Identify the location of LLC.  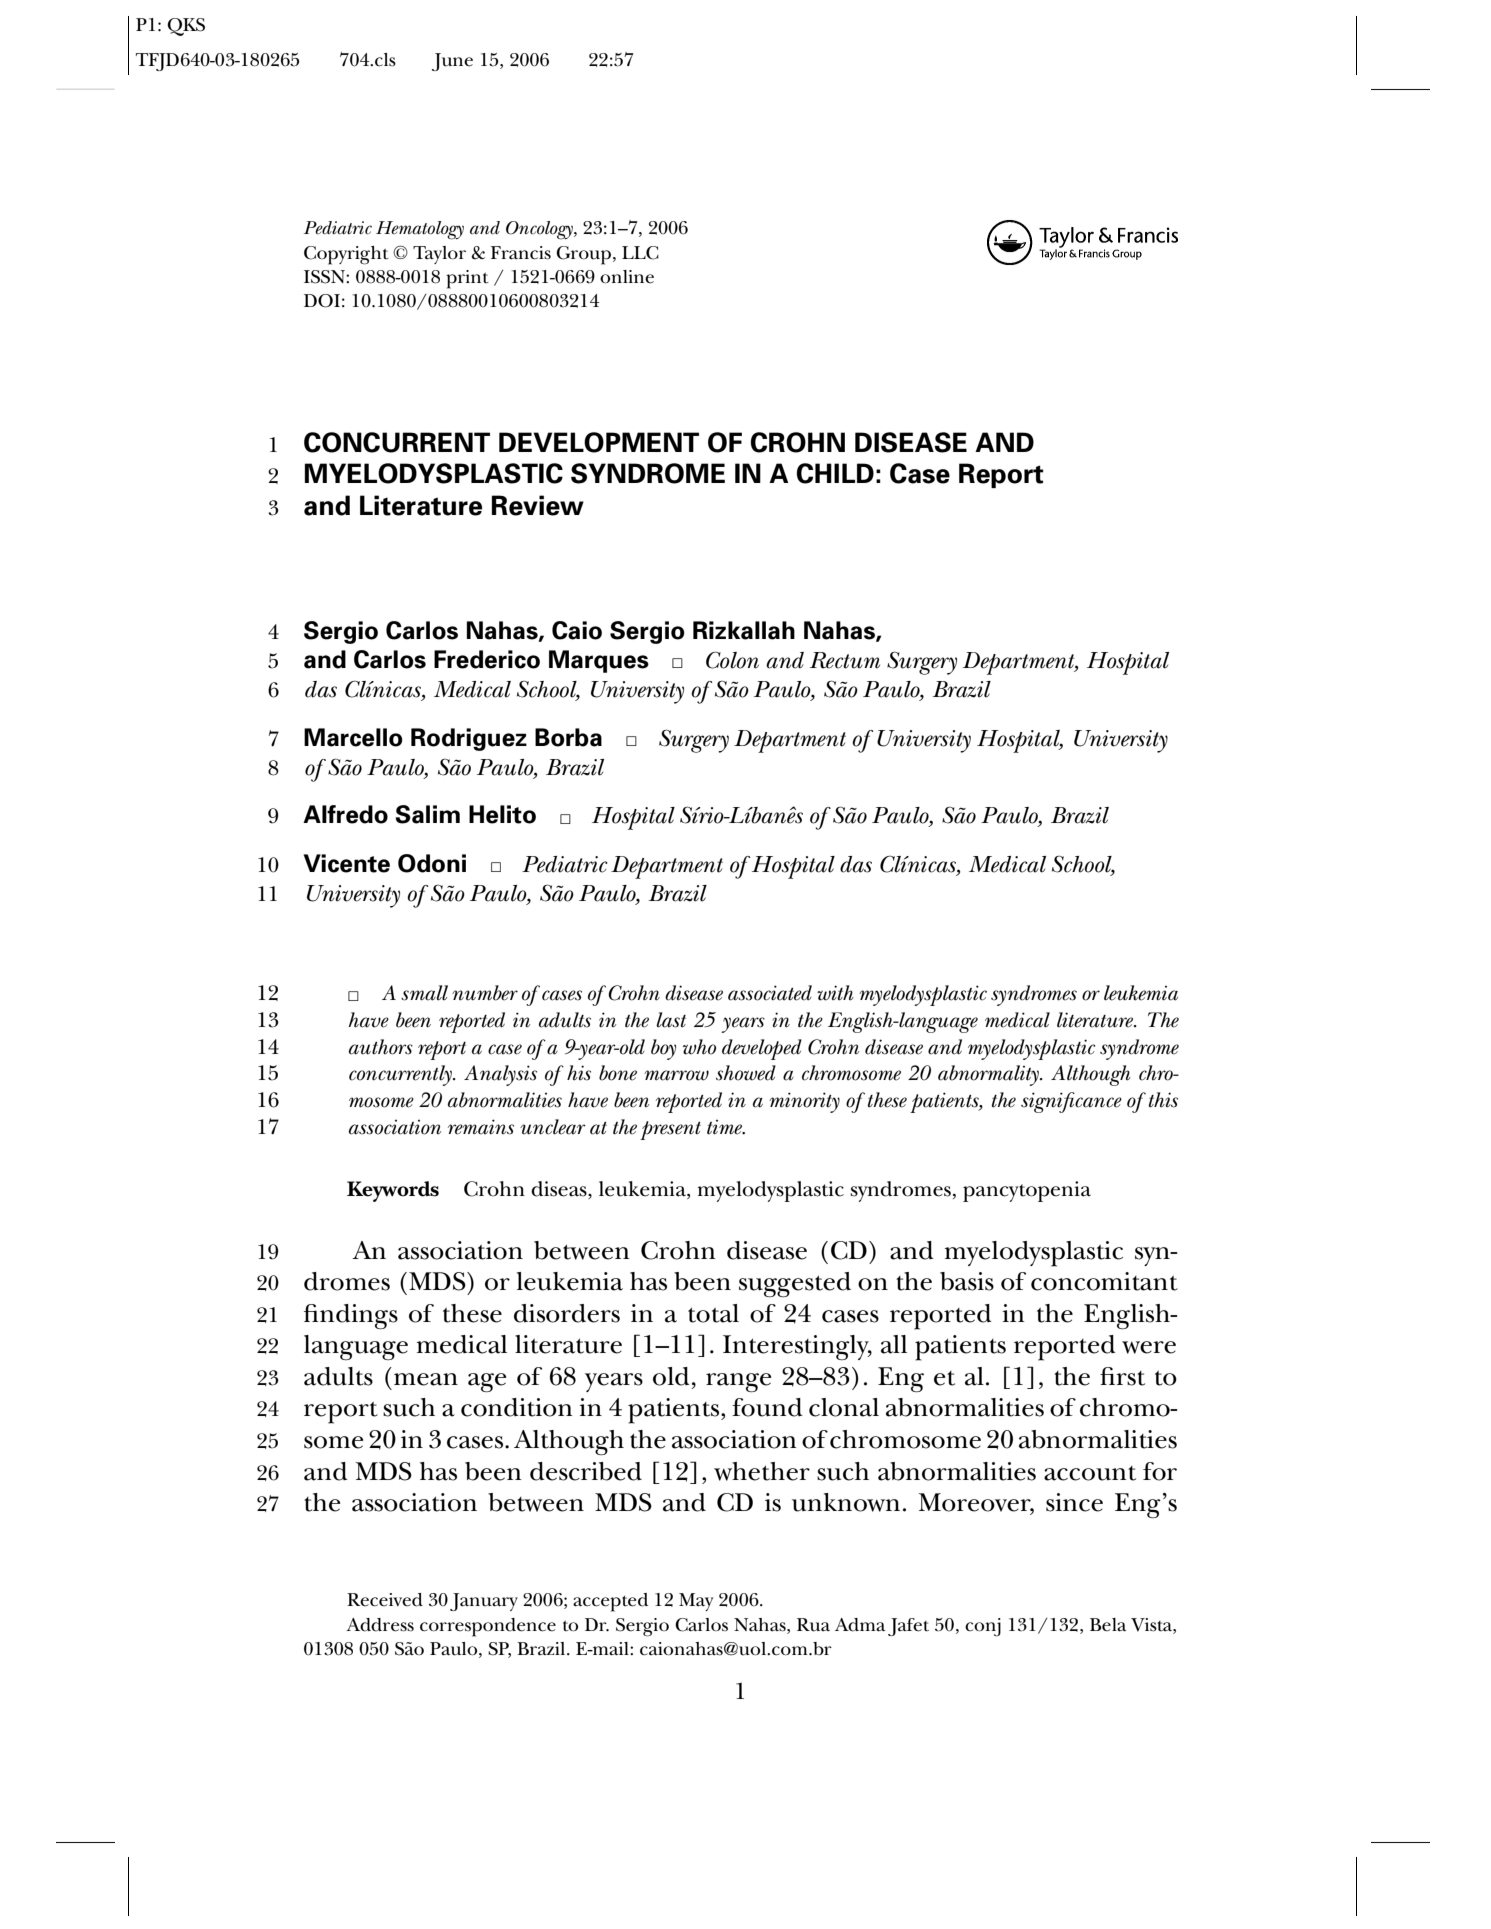
(640, 253).
